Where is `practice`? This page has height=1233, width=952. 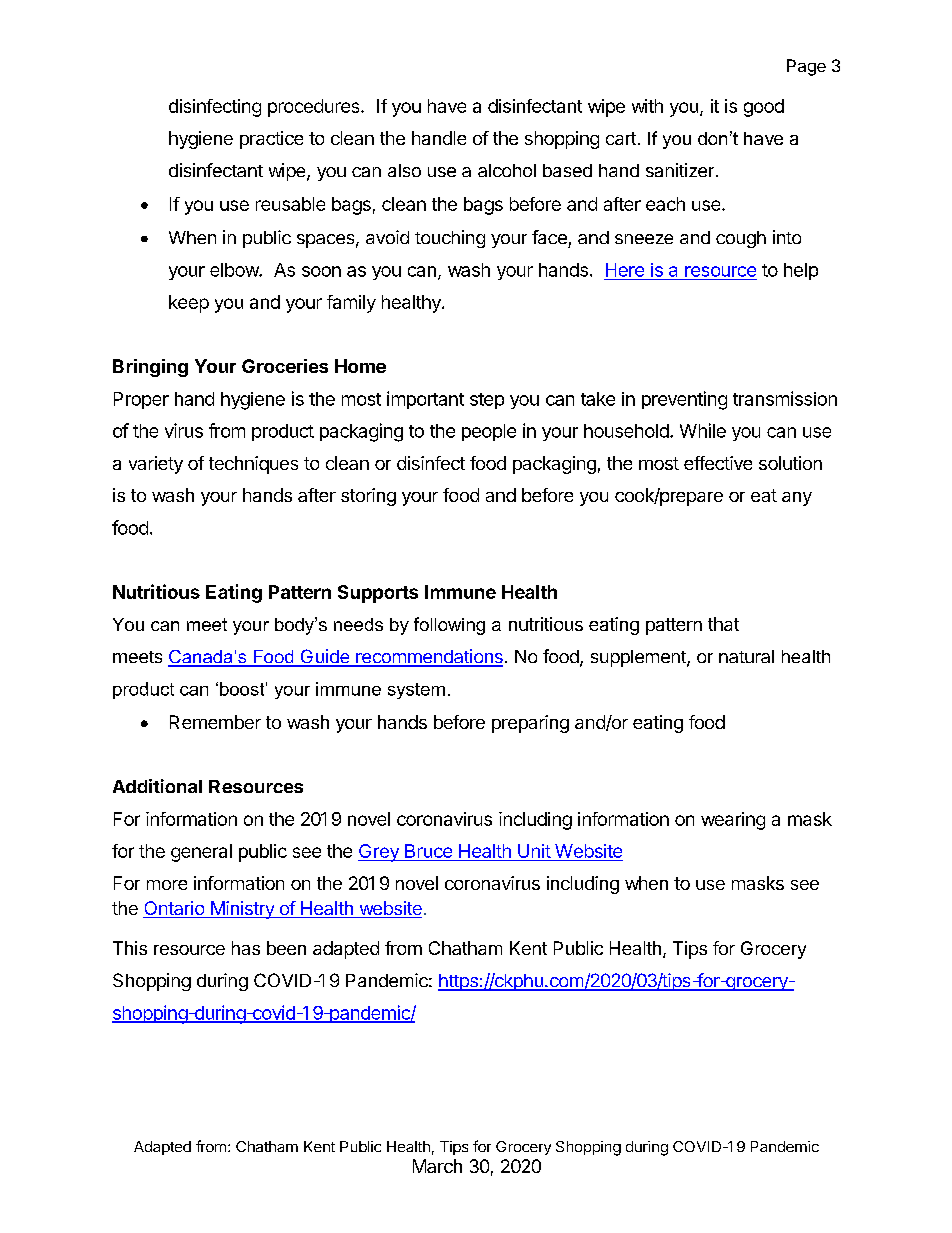 practice is located at coordinates (271, 140).
